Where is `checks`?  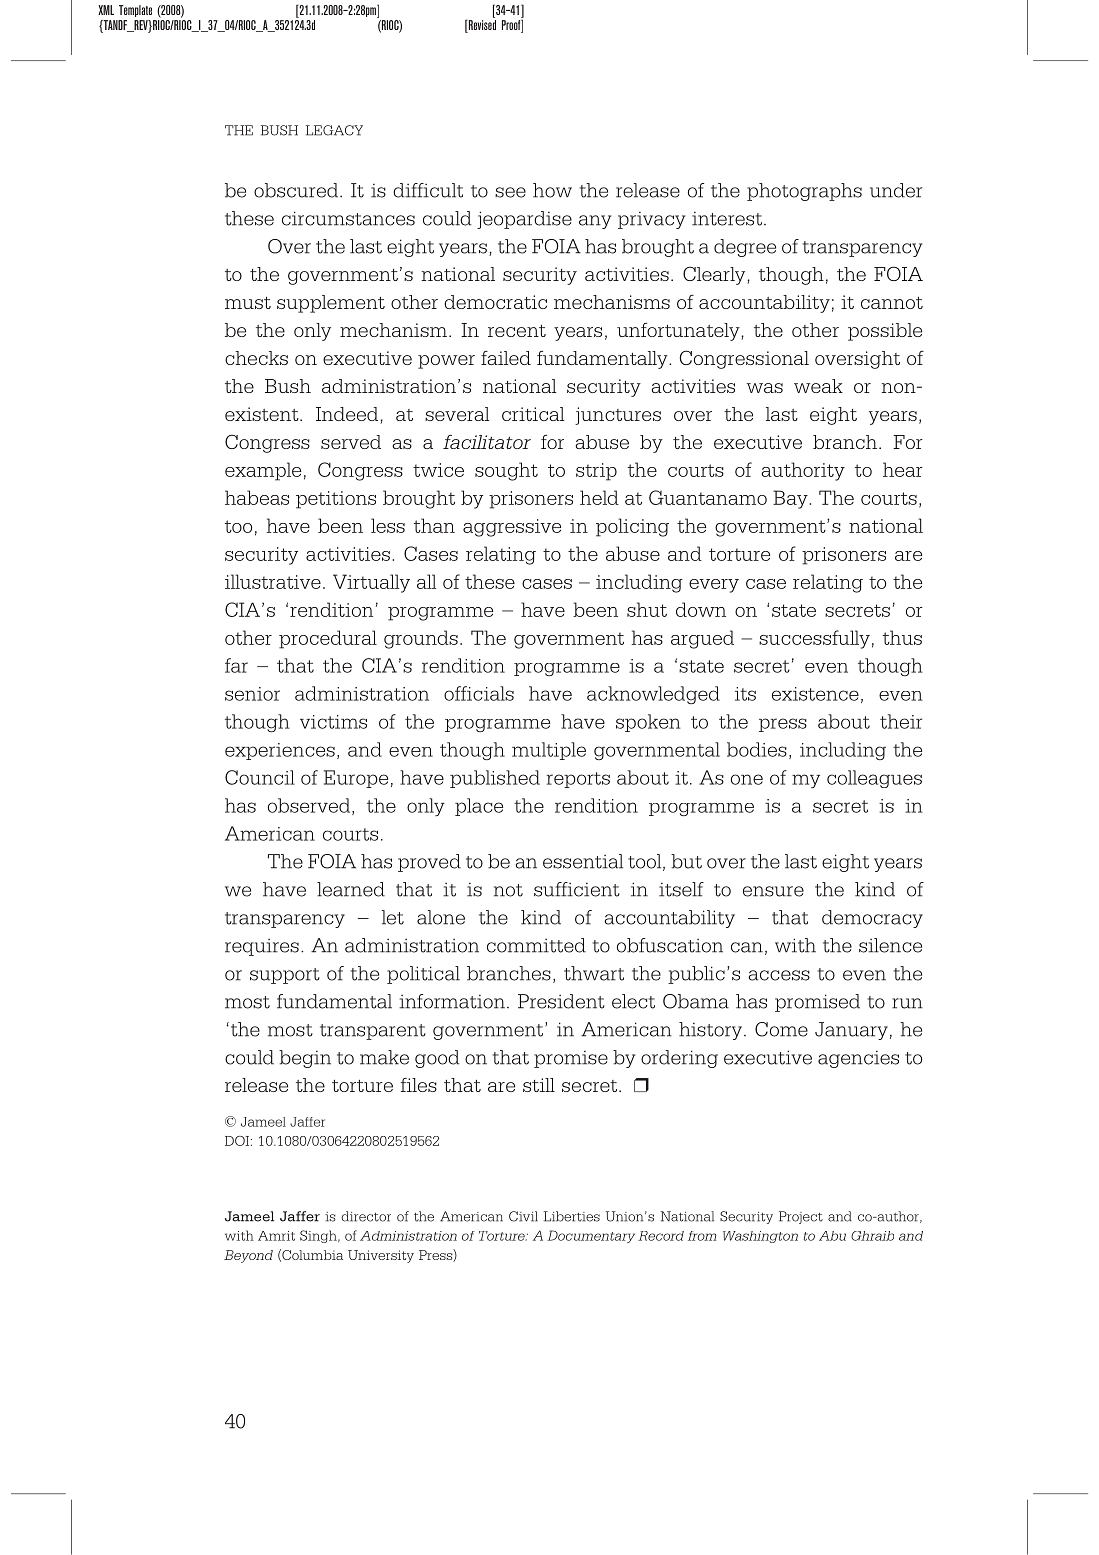
checks is located at coordinates (256, 358).
